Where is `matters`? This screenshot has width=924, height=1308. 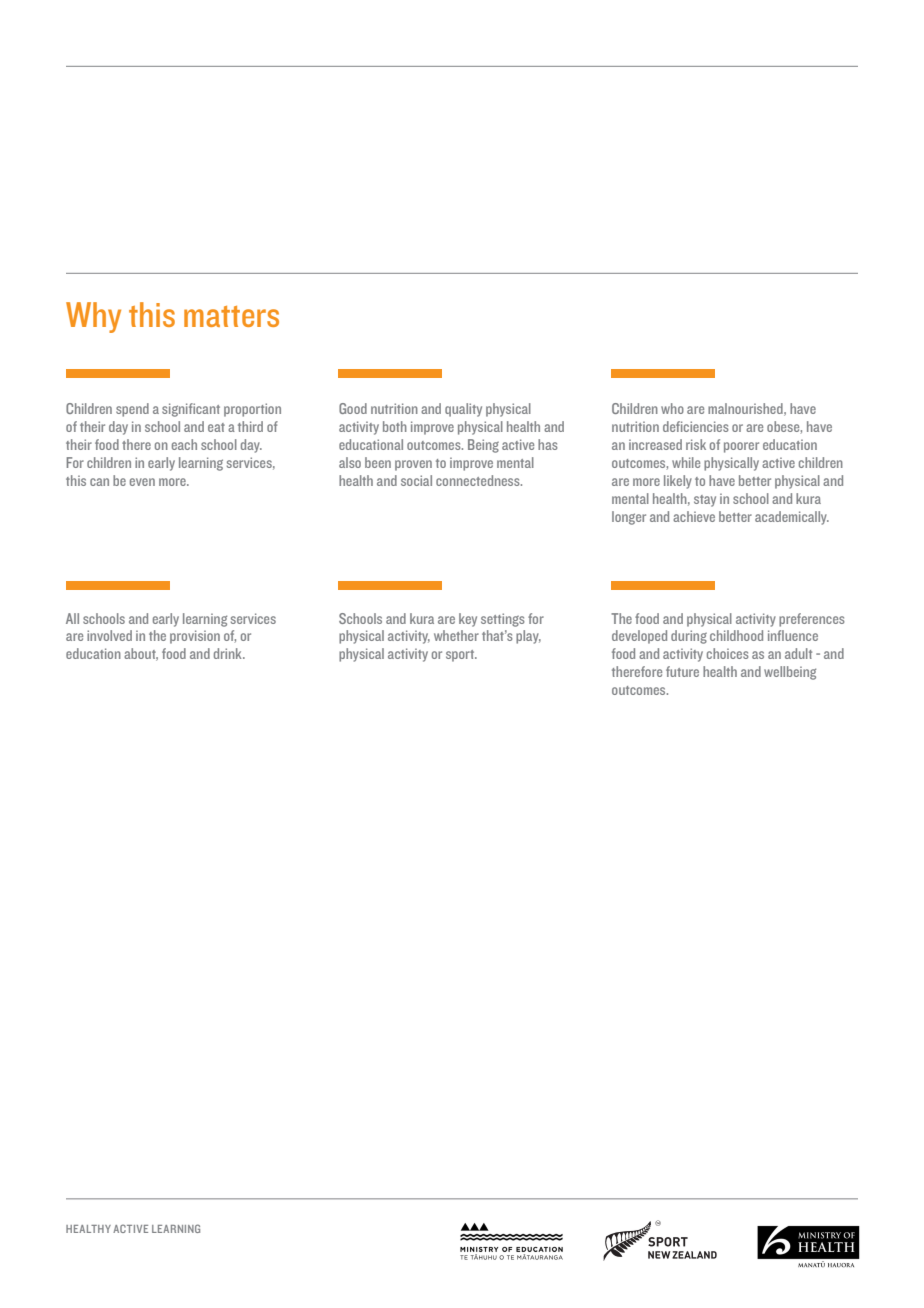
matters is located at coordinates (231, 316).
